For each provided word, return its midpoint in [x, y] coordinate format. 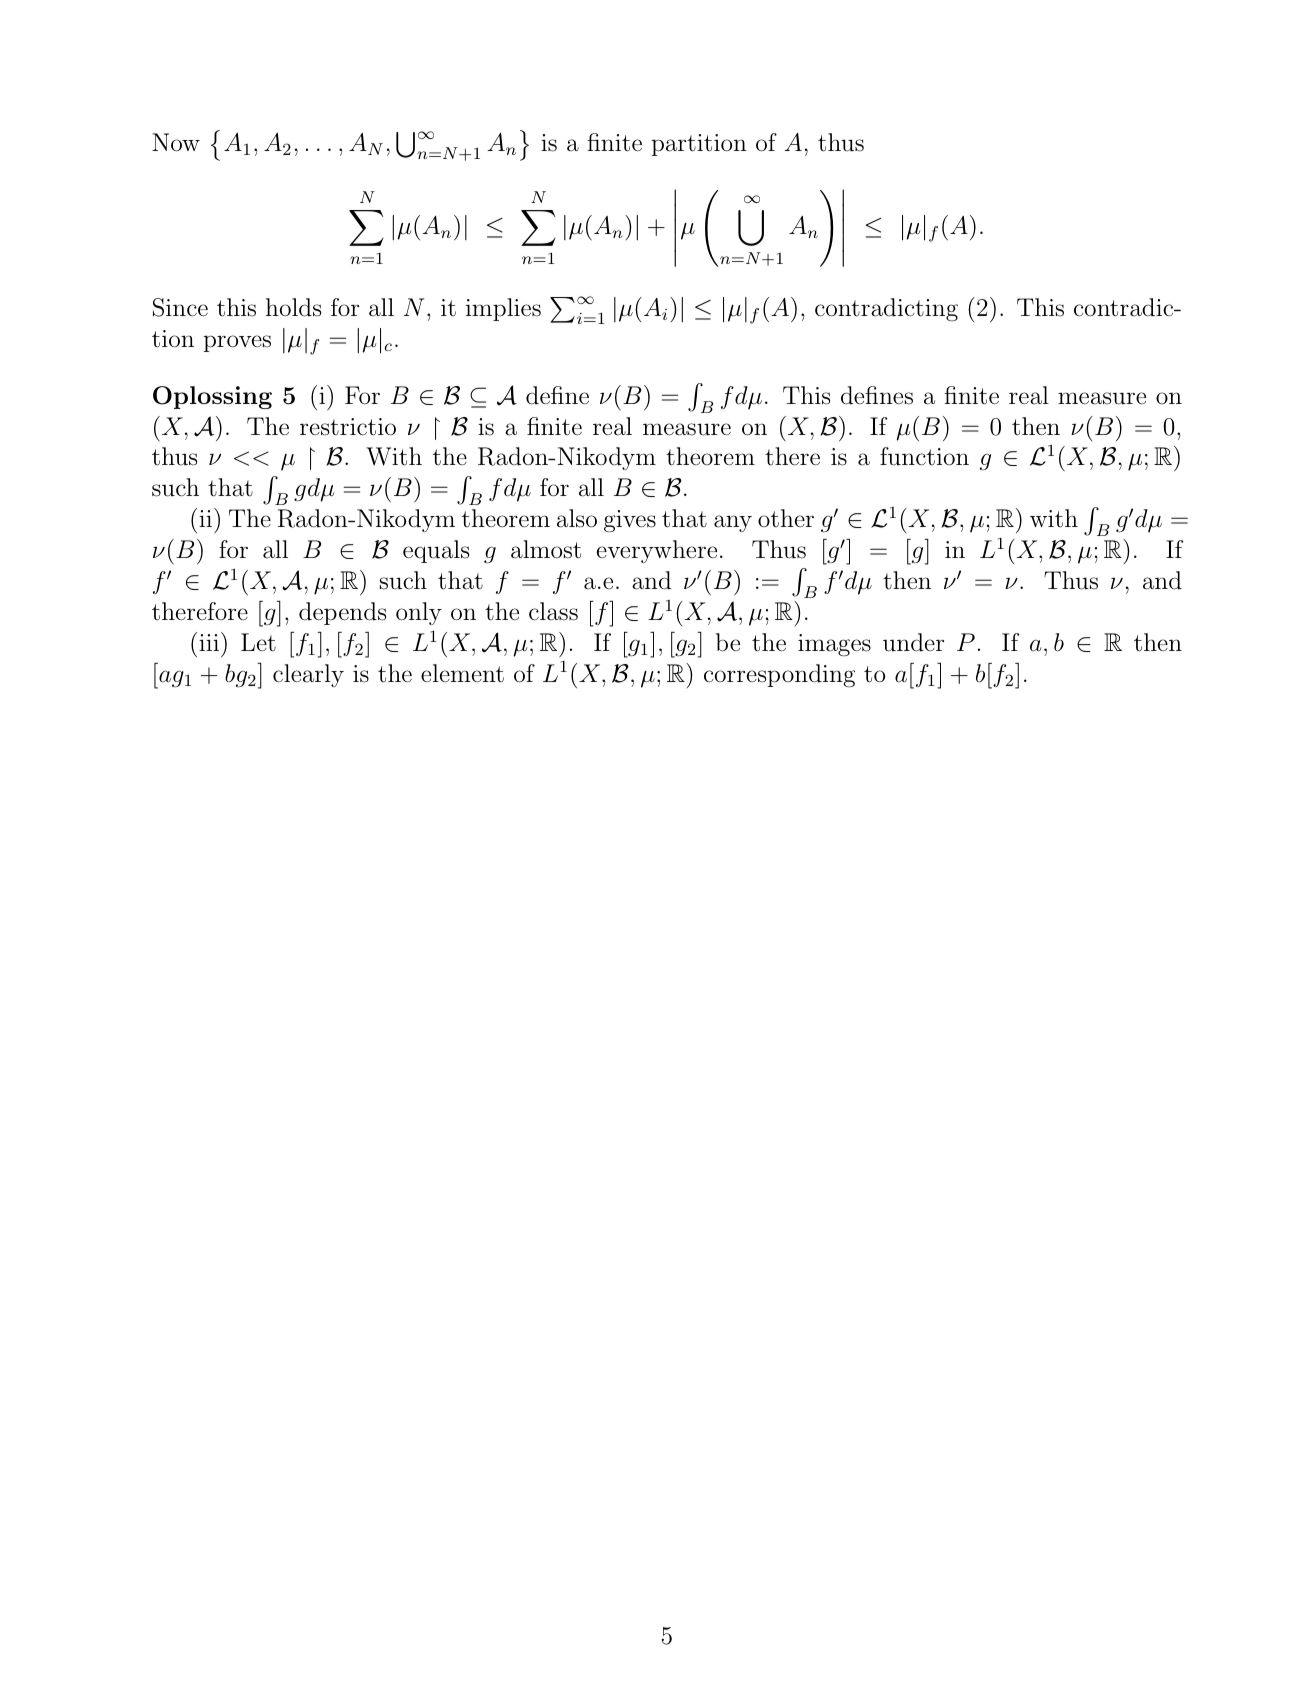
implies [503, 309]
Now [176, 142]
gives [630, 521]
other [786, 518]
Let [258, 642]
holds [293, 307]
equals [436, 551]
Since [180, 307]
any [733, 523]
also [577, 518]
